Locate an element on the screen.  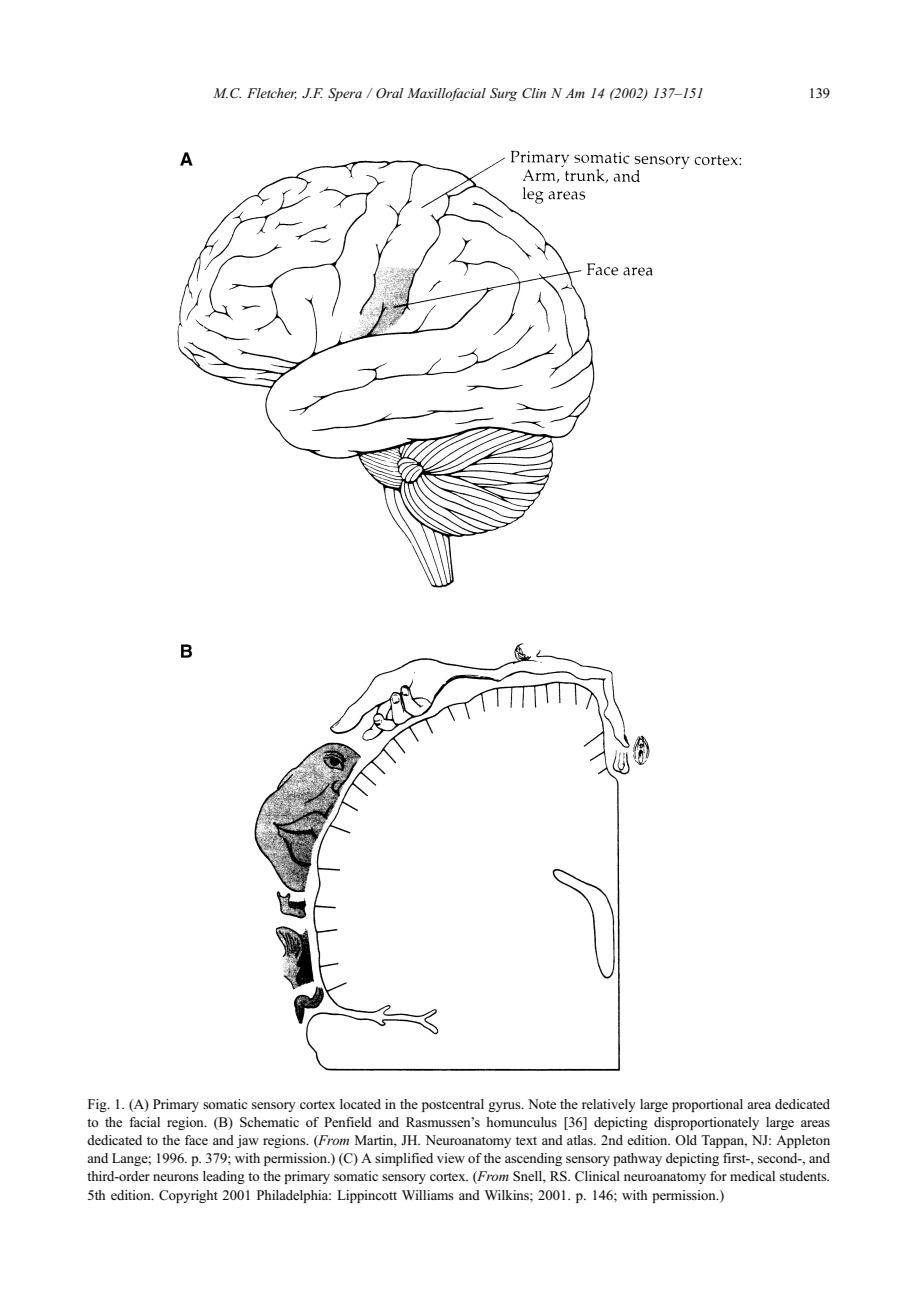
disproportionately is located at coordinates (706, 1123).
